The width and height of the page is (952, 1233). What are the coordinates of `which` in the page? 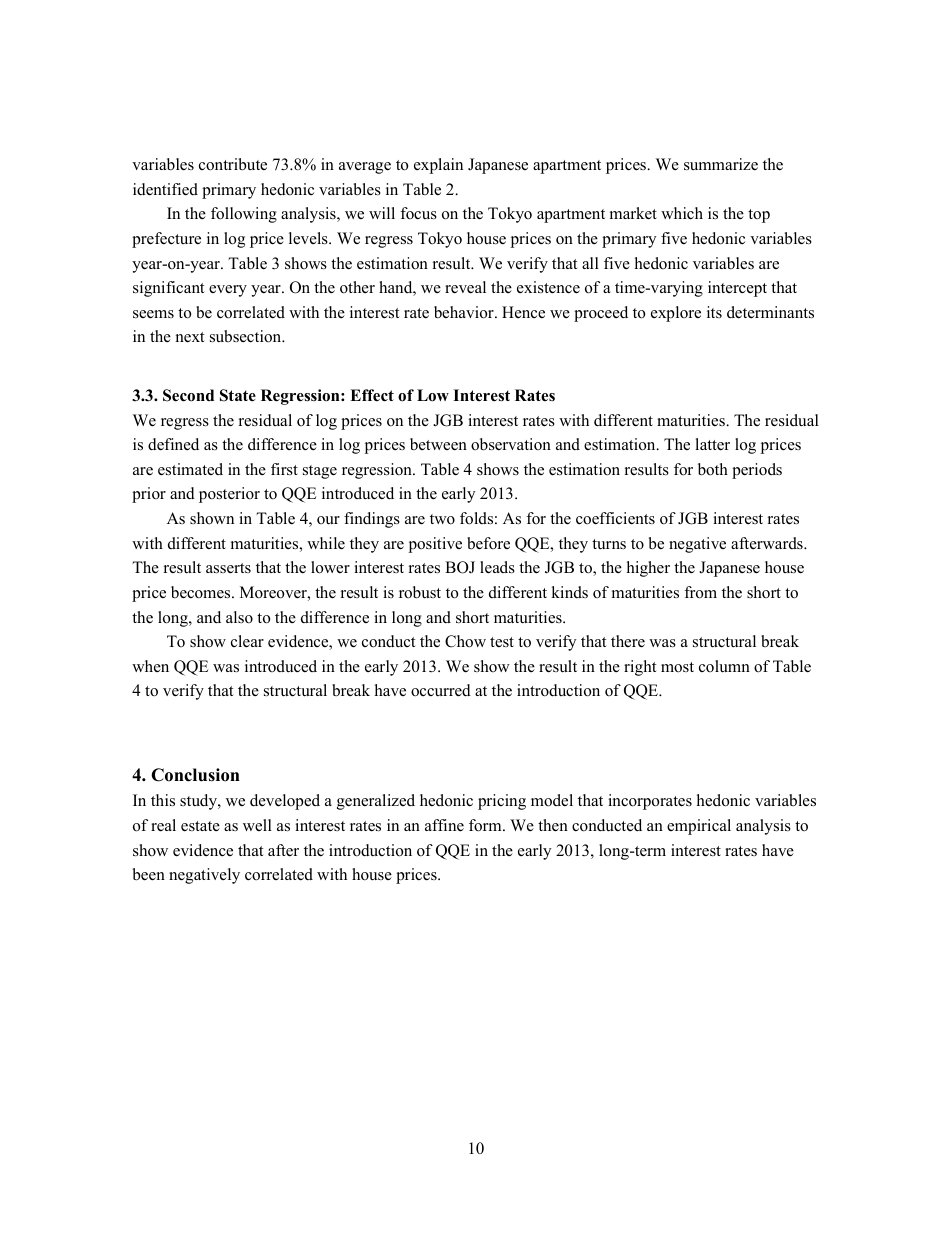 It's located at (682, 213).
